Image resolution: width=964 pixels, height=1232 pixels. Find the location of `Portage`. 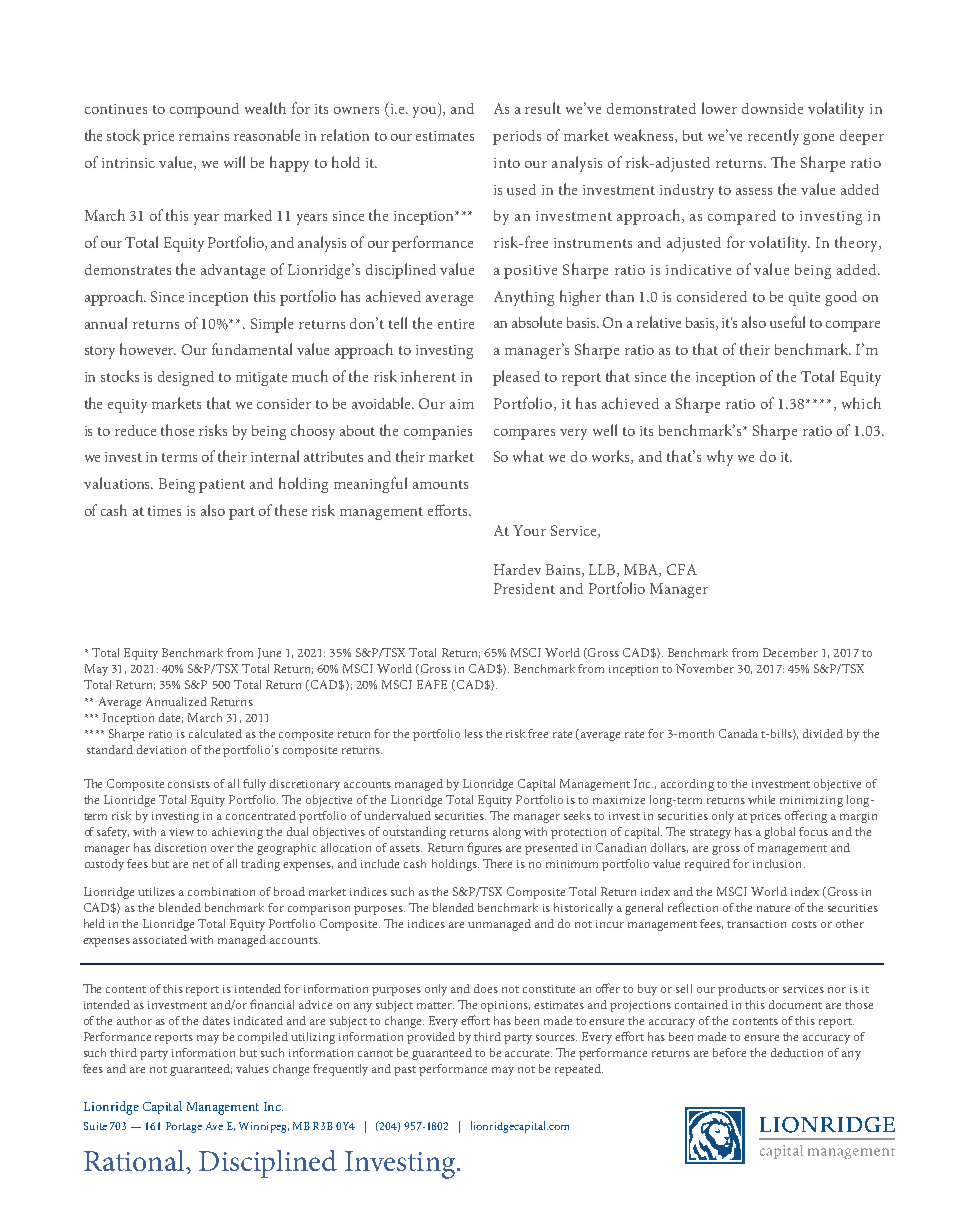

Portage is located at coordinates (184, 1127).
